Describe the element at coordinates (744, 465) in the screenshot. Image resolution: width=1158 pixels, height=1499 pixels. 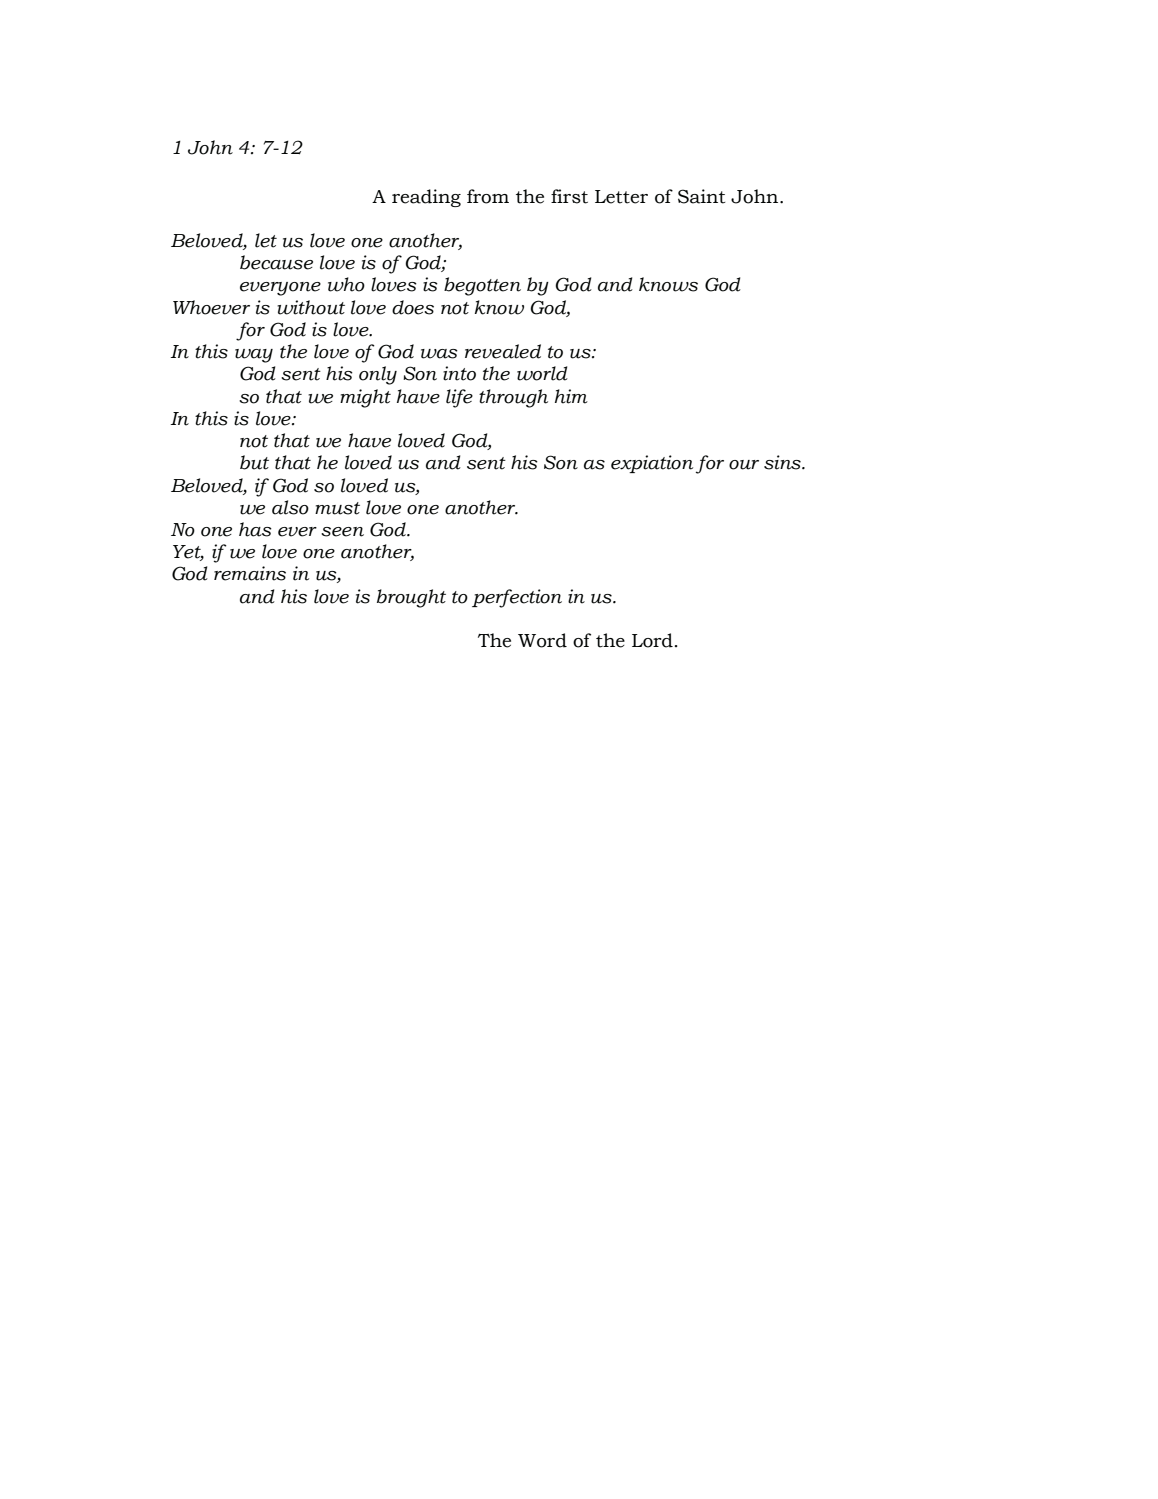
I see `our` at that location.
